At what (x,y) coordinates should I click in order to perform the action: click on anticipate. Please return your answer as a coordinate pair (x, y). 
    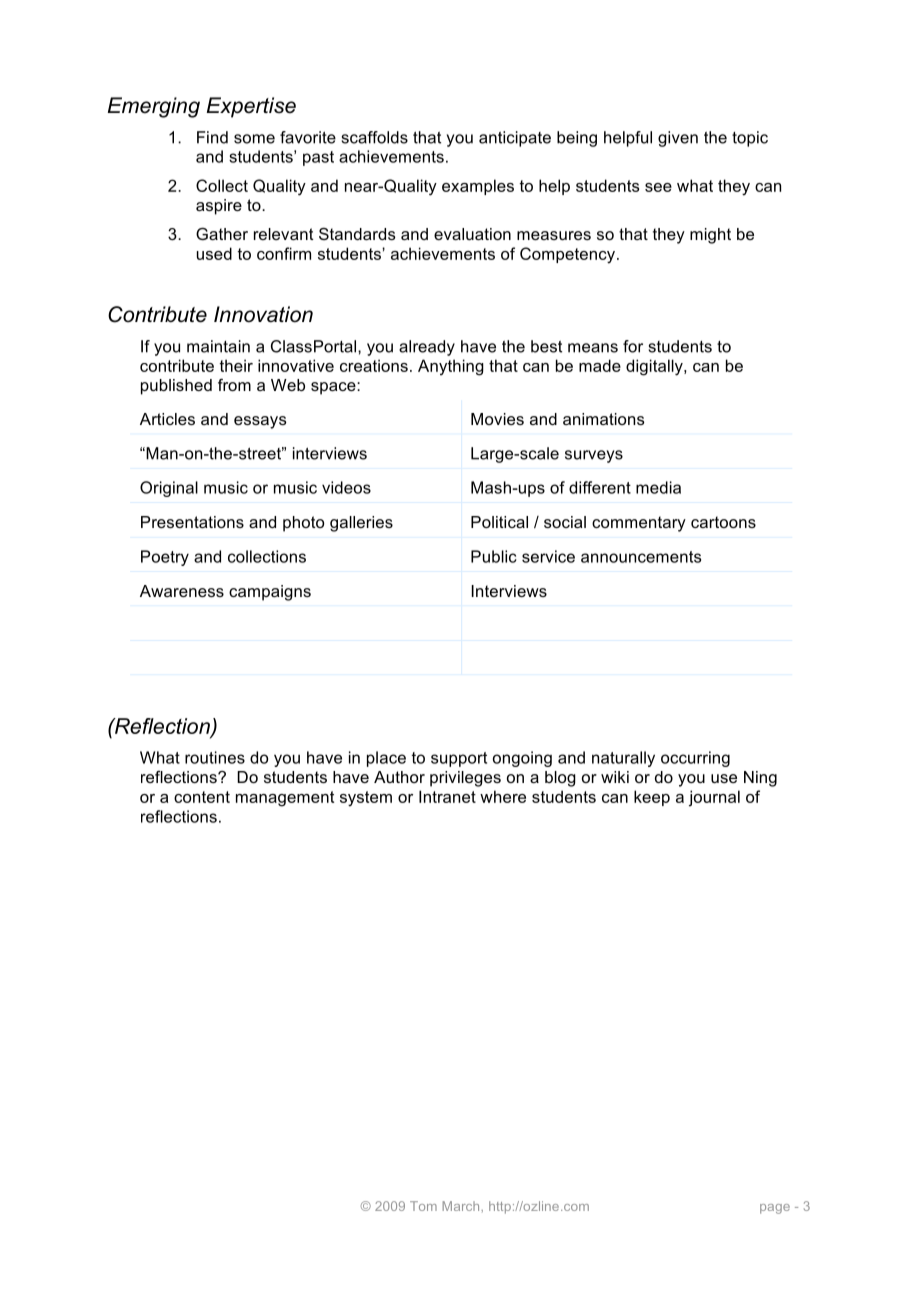
    Looking at the image, I should click on (515, 139).
